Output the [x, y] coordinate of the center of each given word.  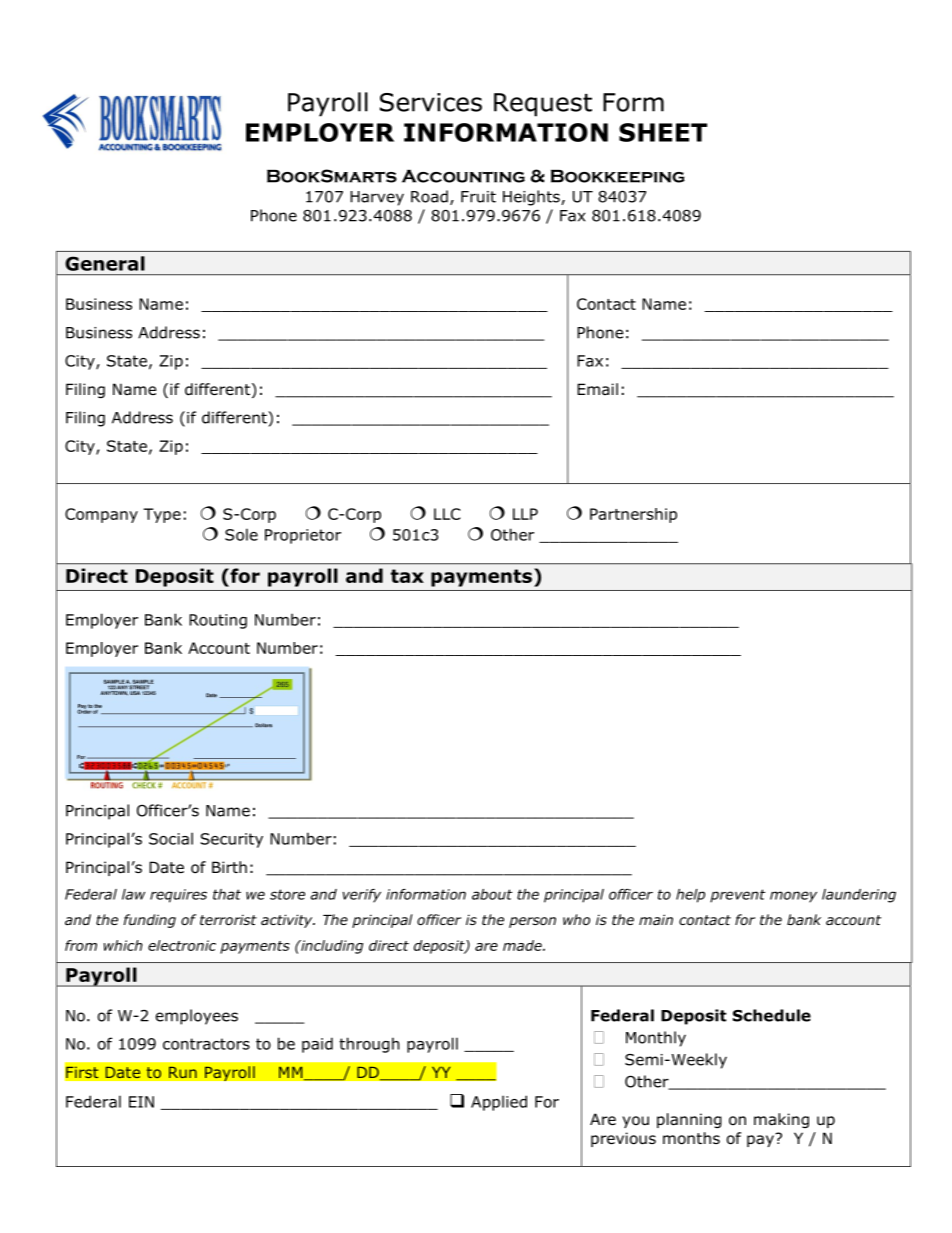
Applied [499, 1103]
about [492, 894]
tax [407, 576]
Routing [218, 621]
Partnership [633, 515]
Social [171, 838]
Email [597, 389]
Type [162, 515]
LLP [525, 514]
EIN [141, 1102]
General [105, 263]
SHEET [663, 132]
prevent [737, 896]
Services [431, 102]
